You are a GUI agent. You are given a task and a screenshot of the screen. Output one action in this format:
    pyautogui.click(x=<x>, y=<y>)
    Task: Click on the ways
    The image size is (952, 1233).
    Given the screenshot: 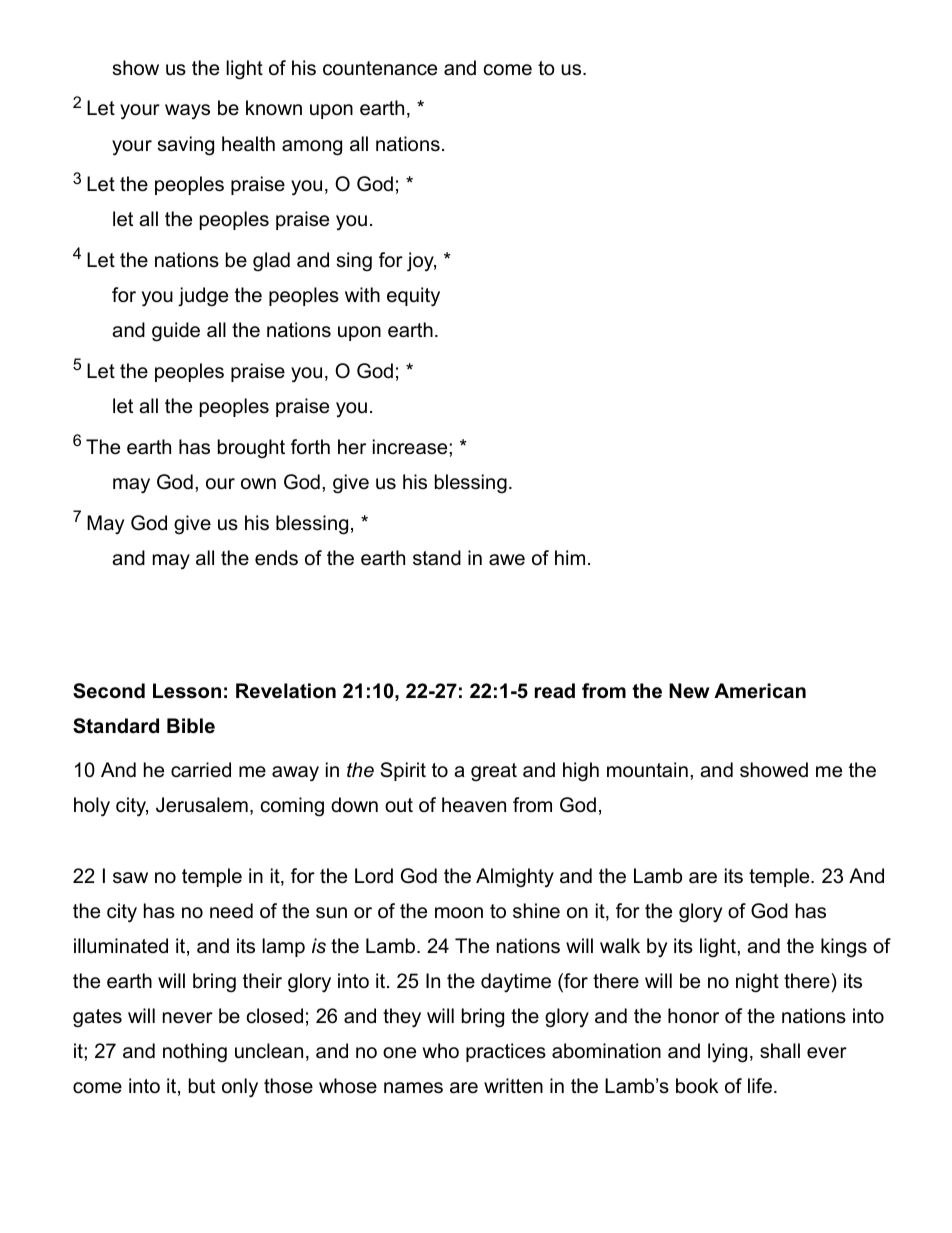 What is the action you would take?
    pyautogui.click(x=187, y=112)
